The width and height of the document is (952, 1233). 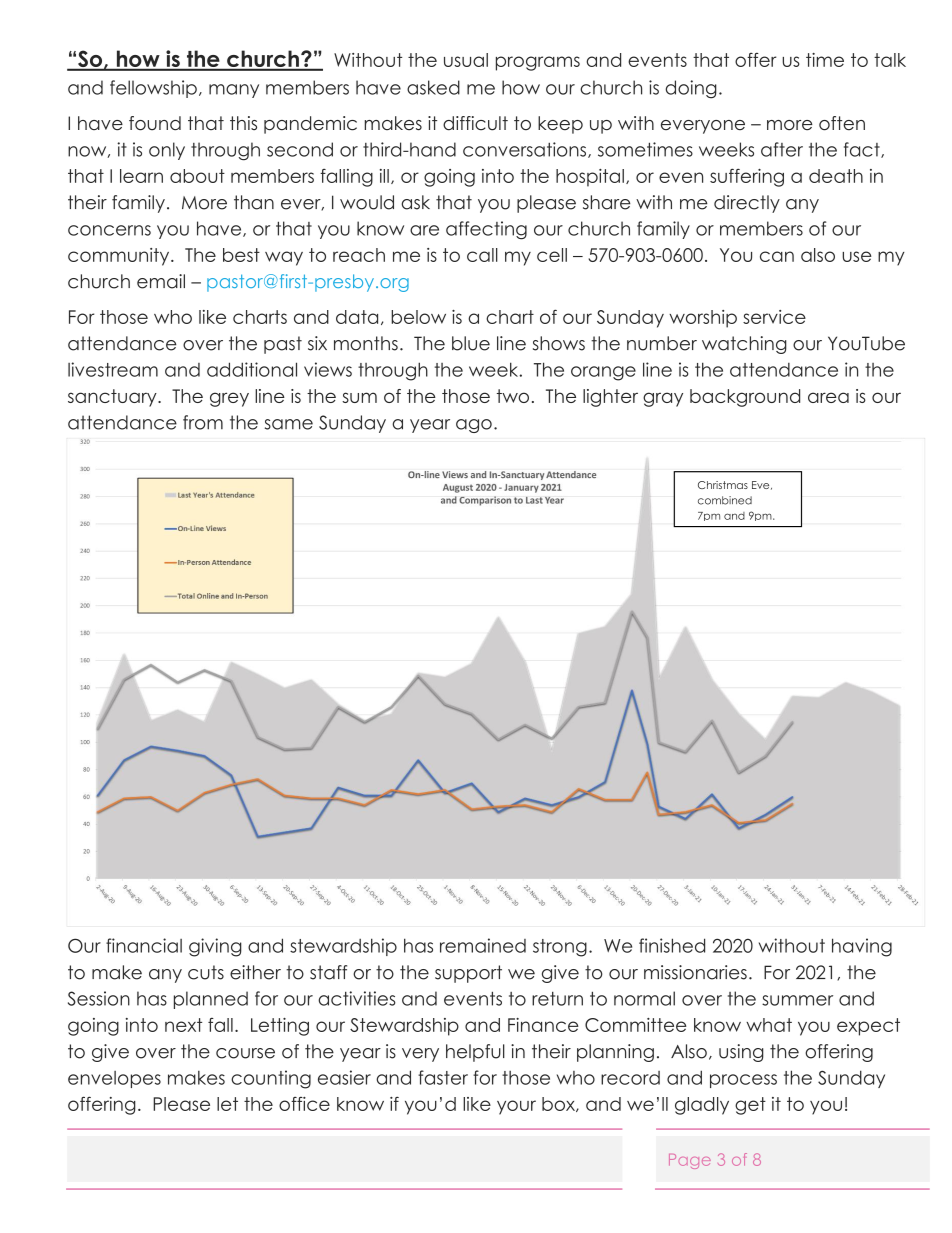 I want to click on giving, so click(x=215, y=947).
